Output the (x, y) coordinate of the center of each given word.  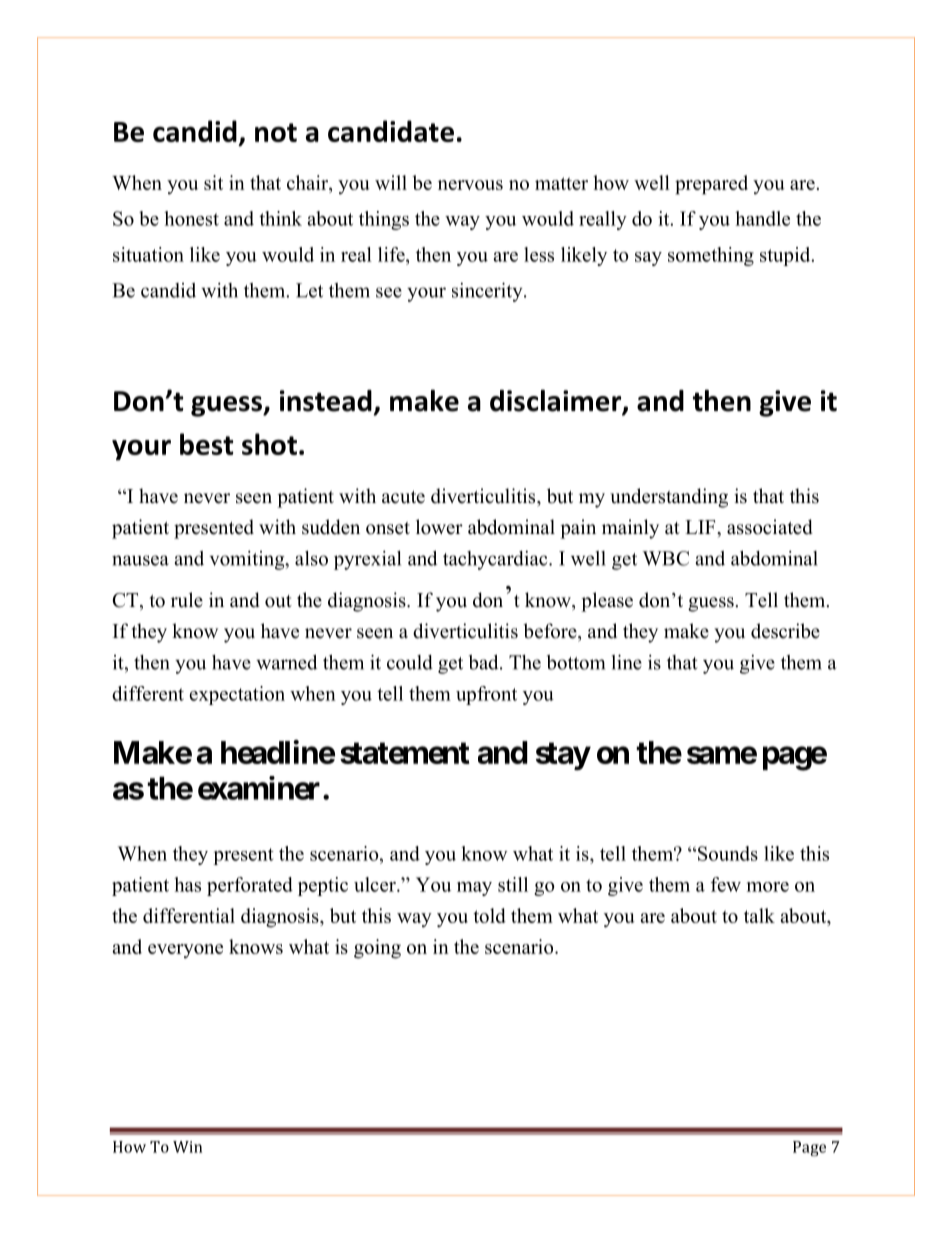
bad (485, 662)
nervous (470, 185)
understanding (669, 498)
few (726, 884)
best (206, 444)
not (276, 132)
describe (785, 631)
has (187, 884)
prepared (711, 185)
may (474, 889)
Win (187, 1147)
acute (403, 497)
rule (187, 600)
